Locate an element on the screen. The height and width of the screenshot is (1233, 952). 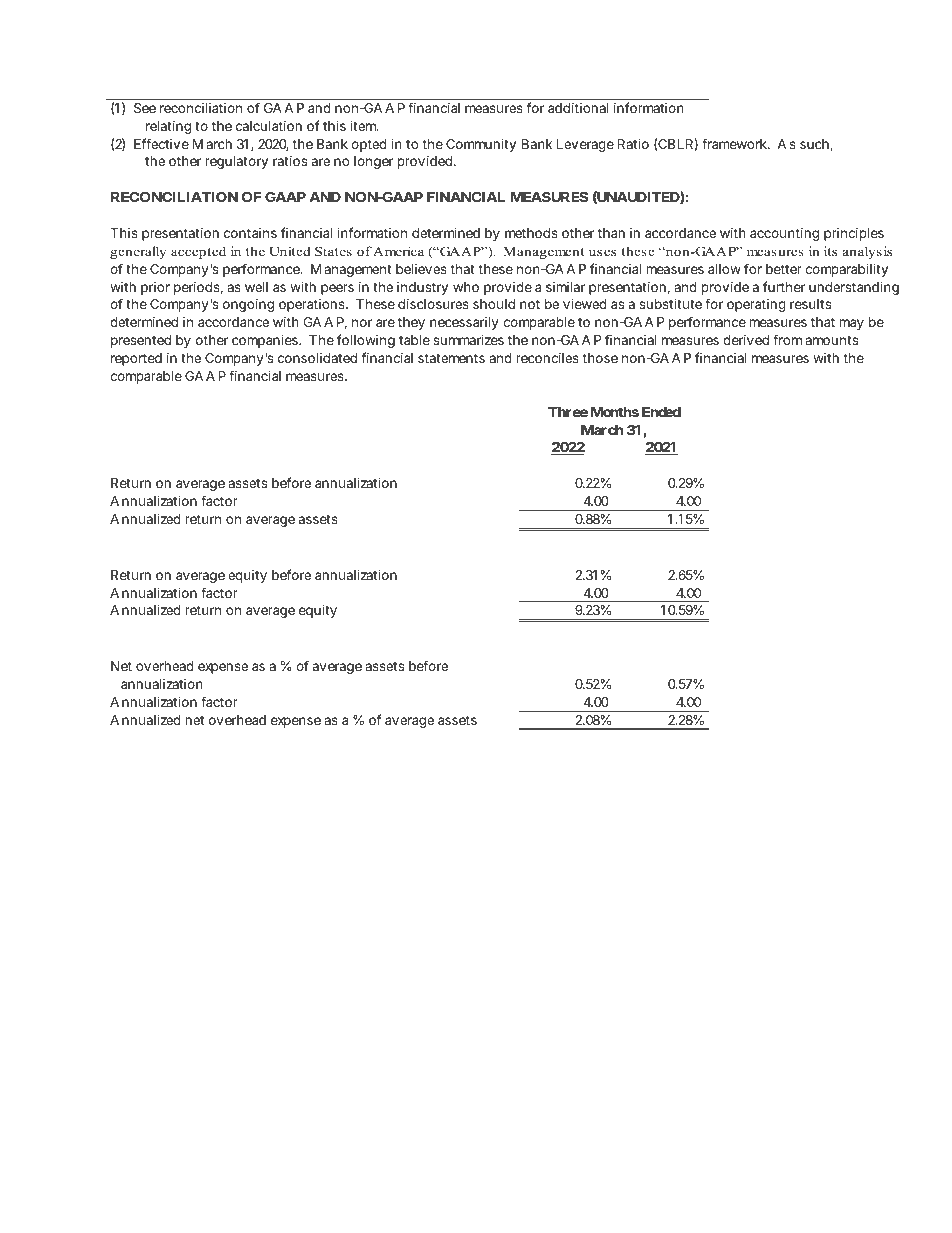
companies is located at coordinates (265, 341).
